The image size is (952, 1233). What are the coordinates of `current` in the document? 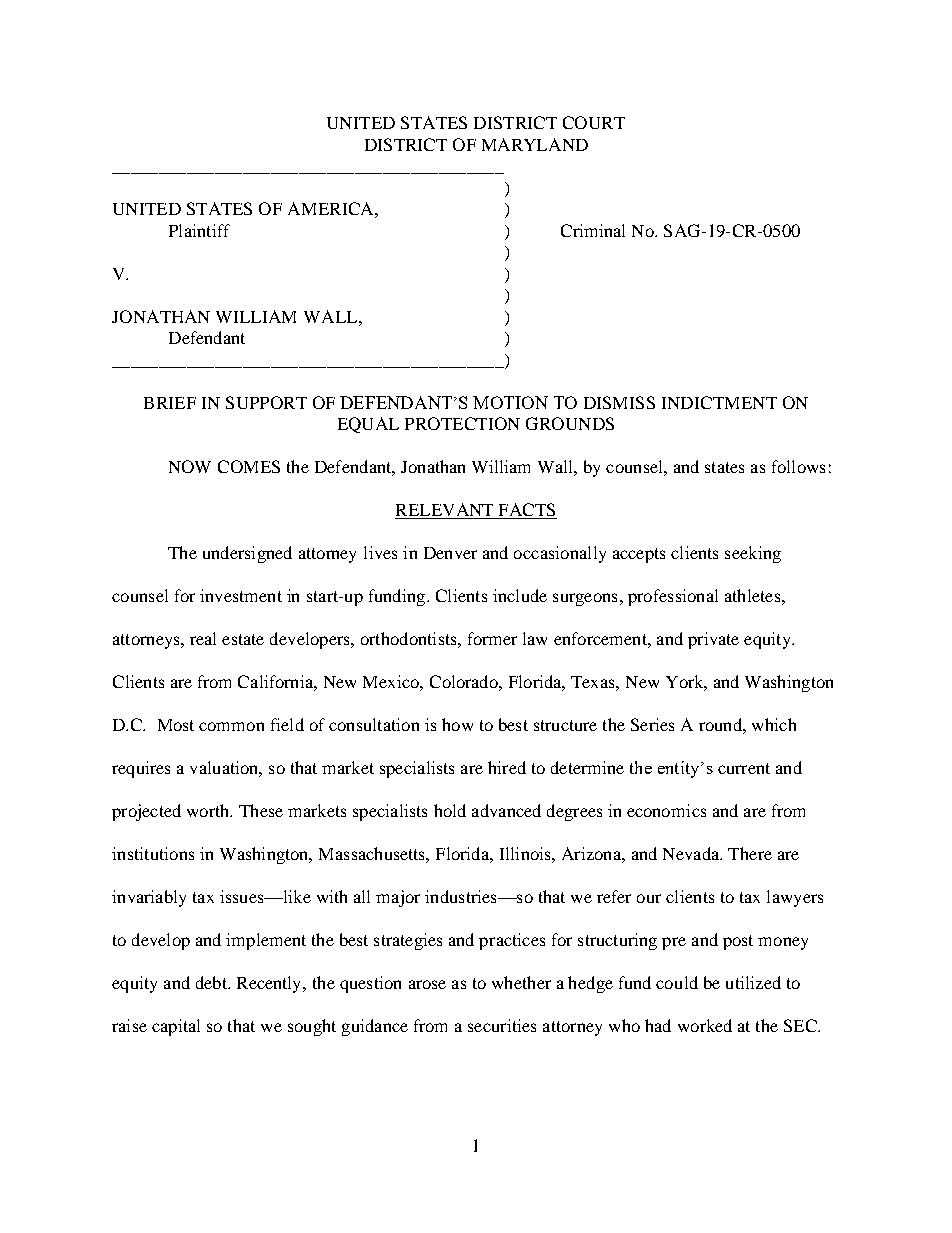 It's located at (744, 768).
